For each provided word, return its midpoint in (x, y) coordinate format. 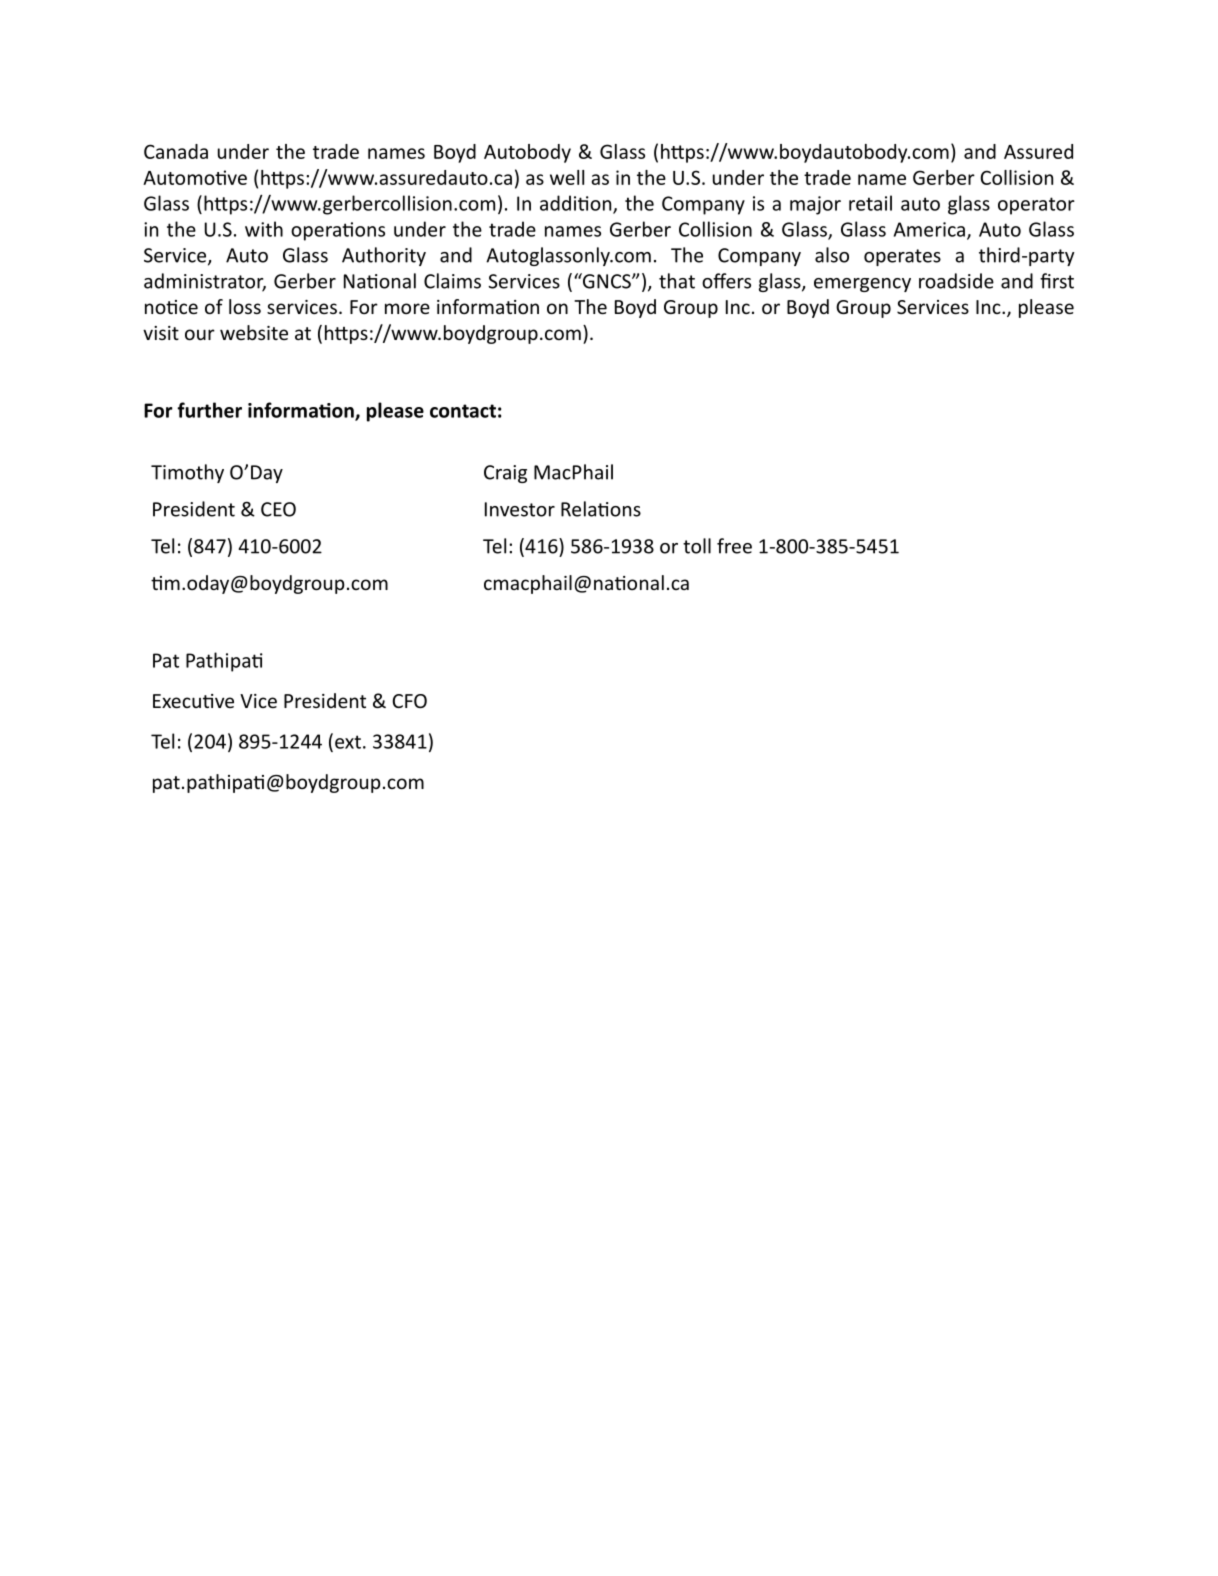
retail (870, 203)
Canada (176, 151)
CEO (278, 509)
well (567, 177)
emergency (862, 285)
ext (348, 742)
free (734, 546)
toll (697, 546)
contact (463, 411)
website (254, 332)
